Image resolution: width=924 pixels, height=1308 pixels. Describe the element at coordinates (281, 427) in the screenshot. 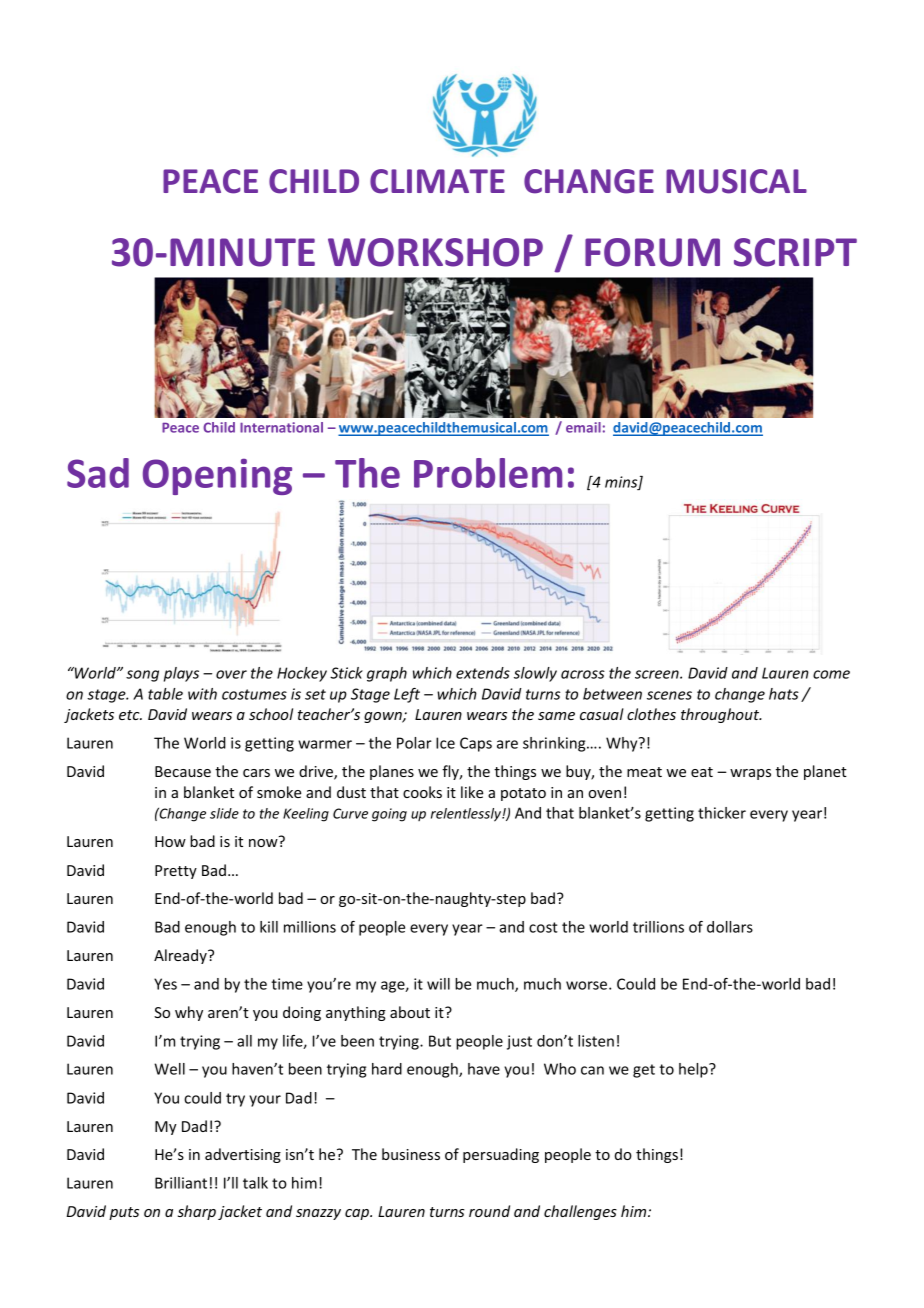

I see `International` at that location.
